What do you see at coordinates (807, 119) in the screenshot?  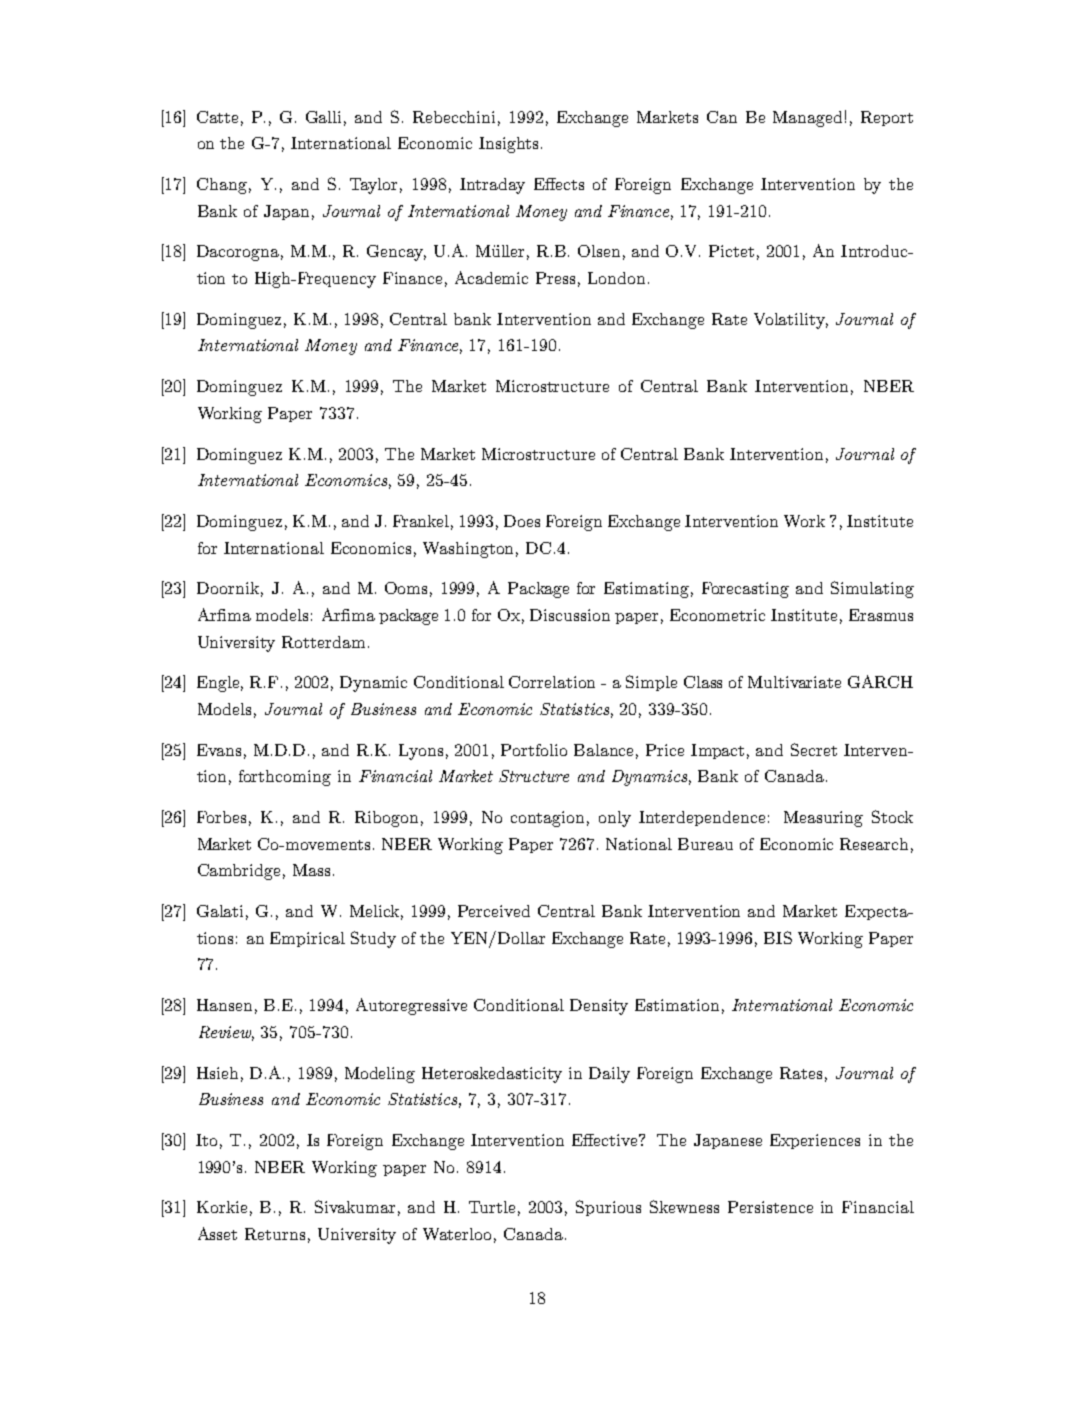 I see `Managed` at bounding box center [807, 119].
